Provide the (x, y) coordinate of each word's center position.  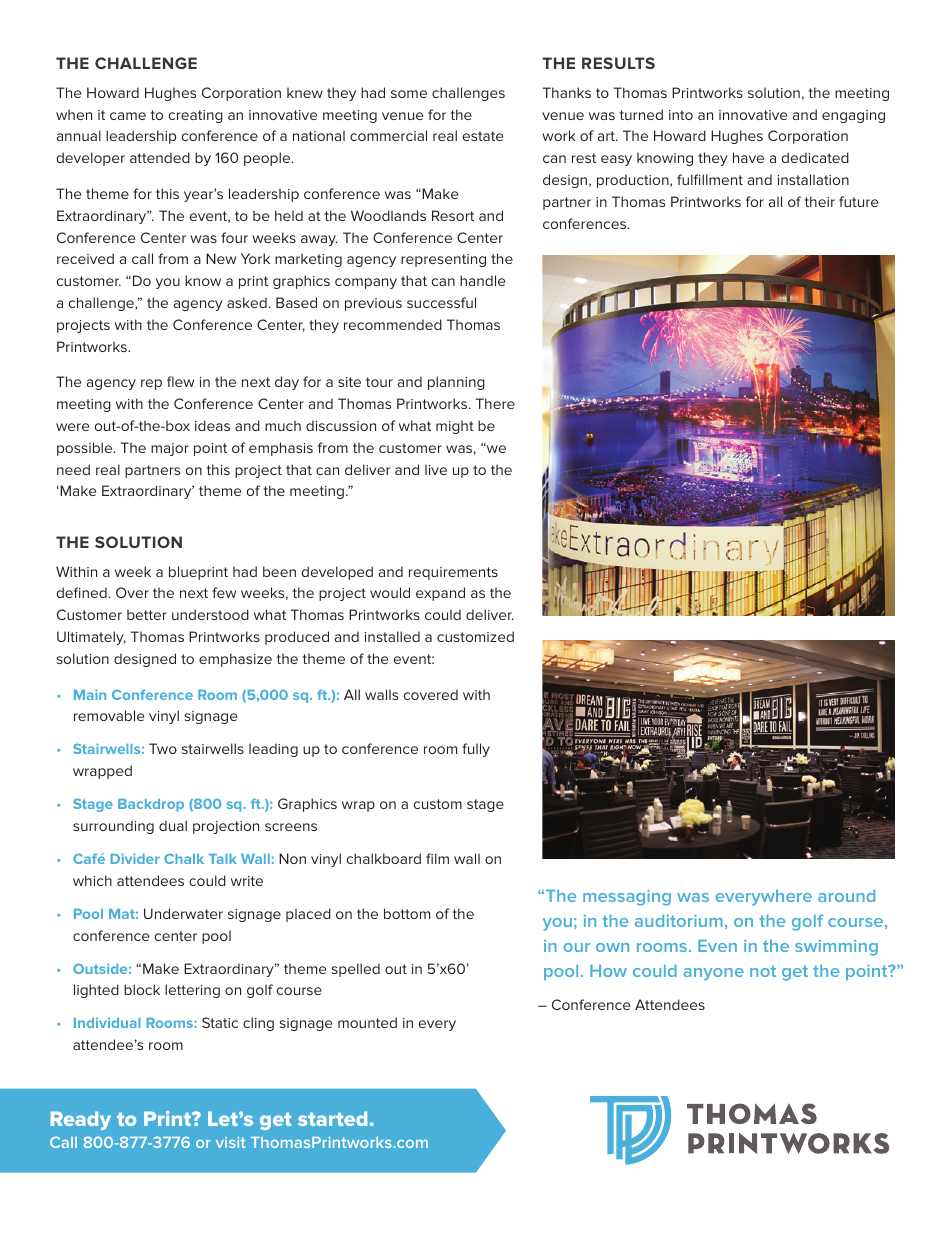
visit (230, 1142)
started (332, 1118)
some (409, 94)
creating (196, 116)
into (681, 115)
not (763, 971)
